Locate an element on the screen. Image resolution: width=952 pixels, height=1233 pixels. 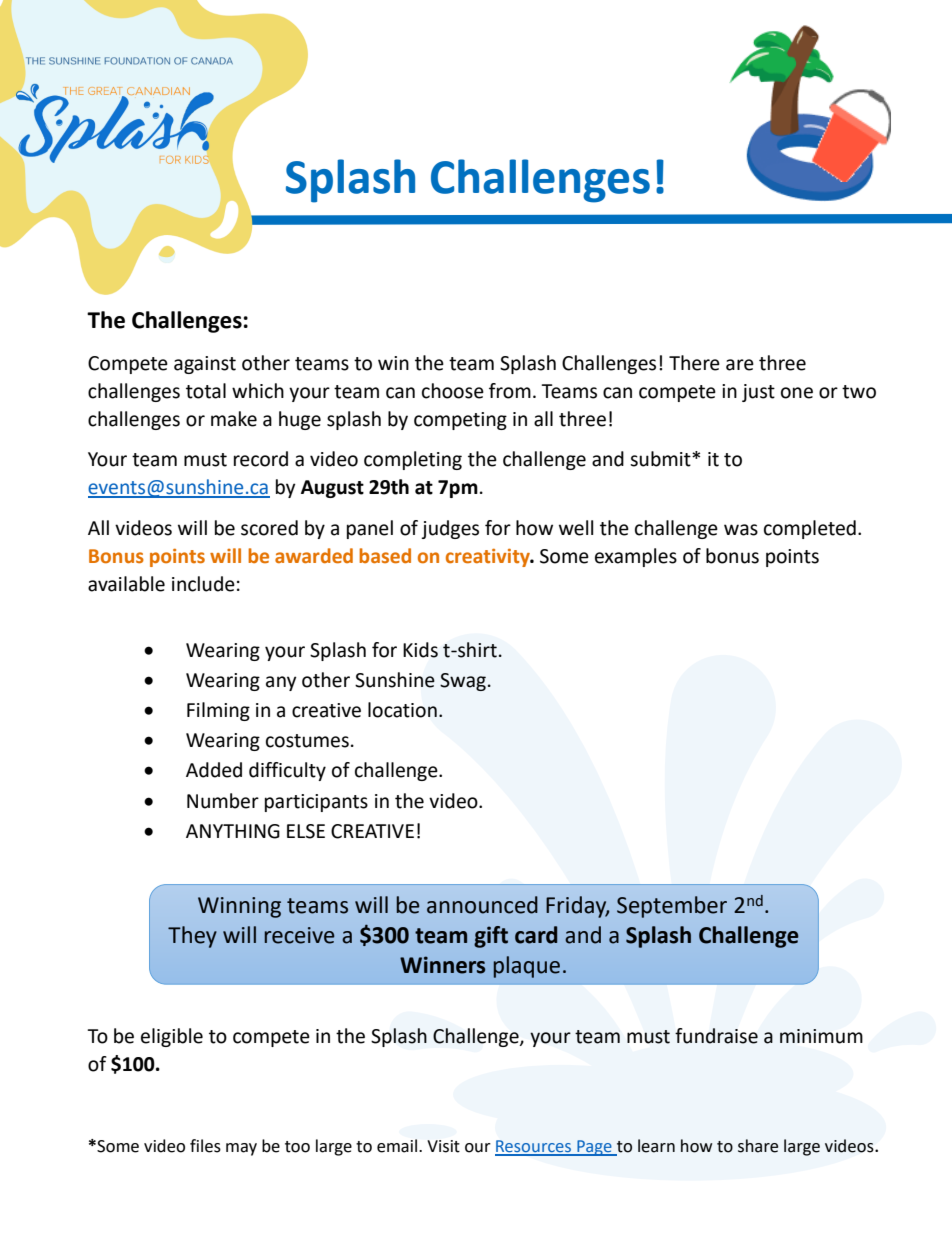
just is located at coordinates (758, 393).
